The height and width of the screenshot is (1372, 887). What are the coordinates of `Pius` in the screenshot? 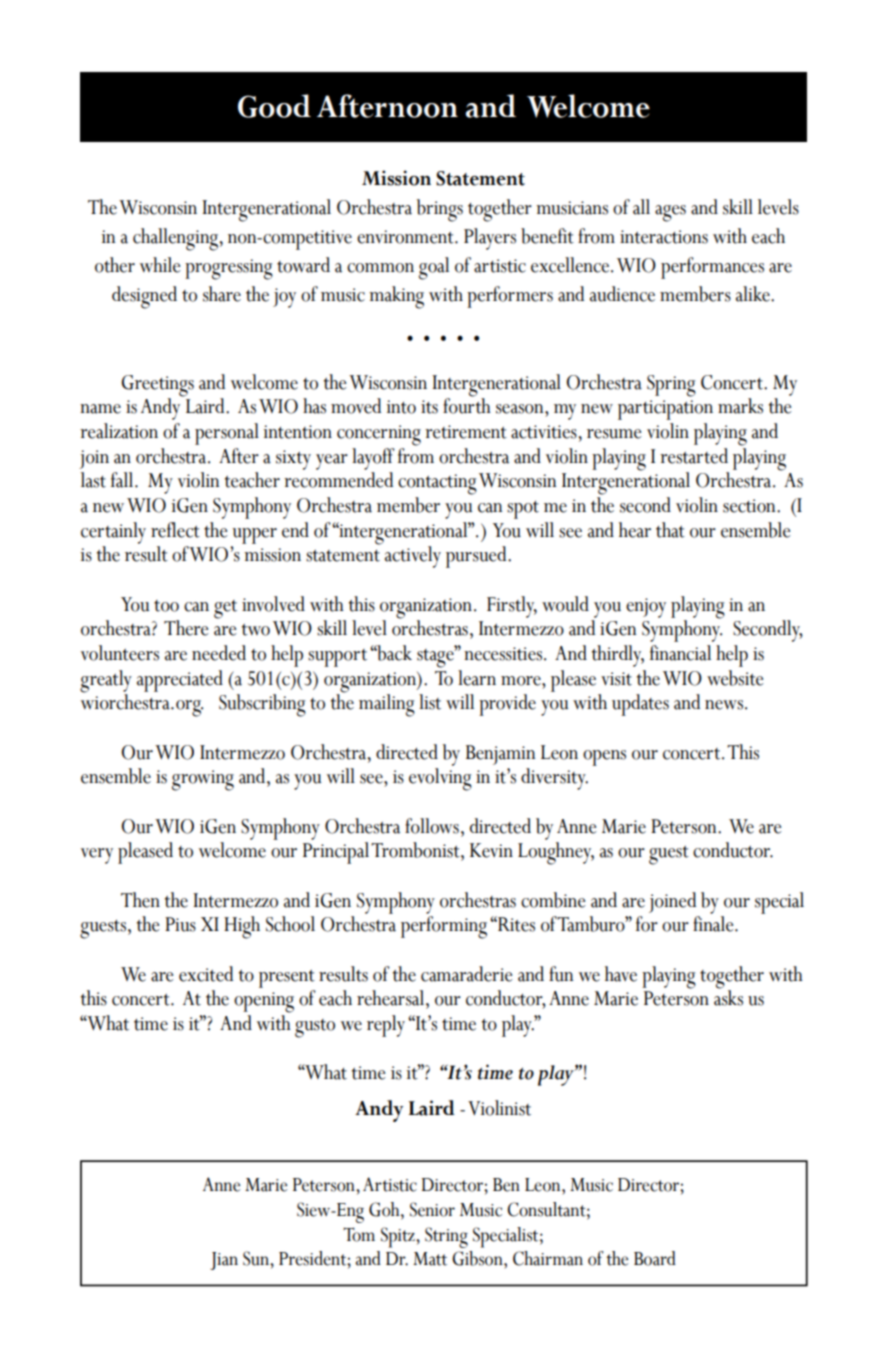 It's located at (180, 924).
